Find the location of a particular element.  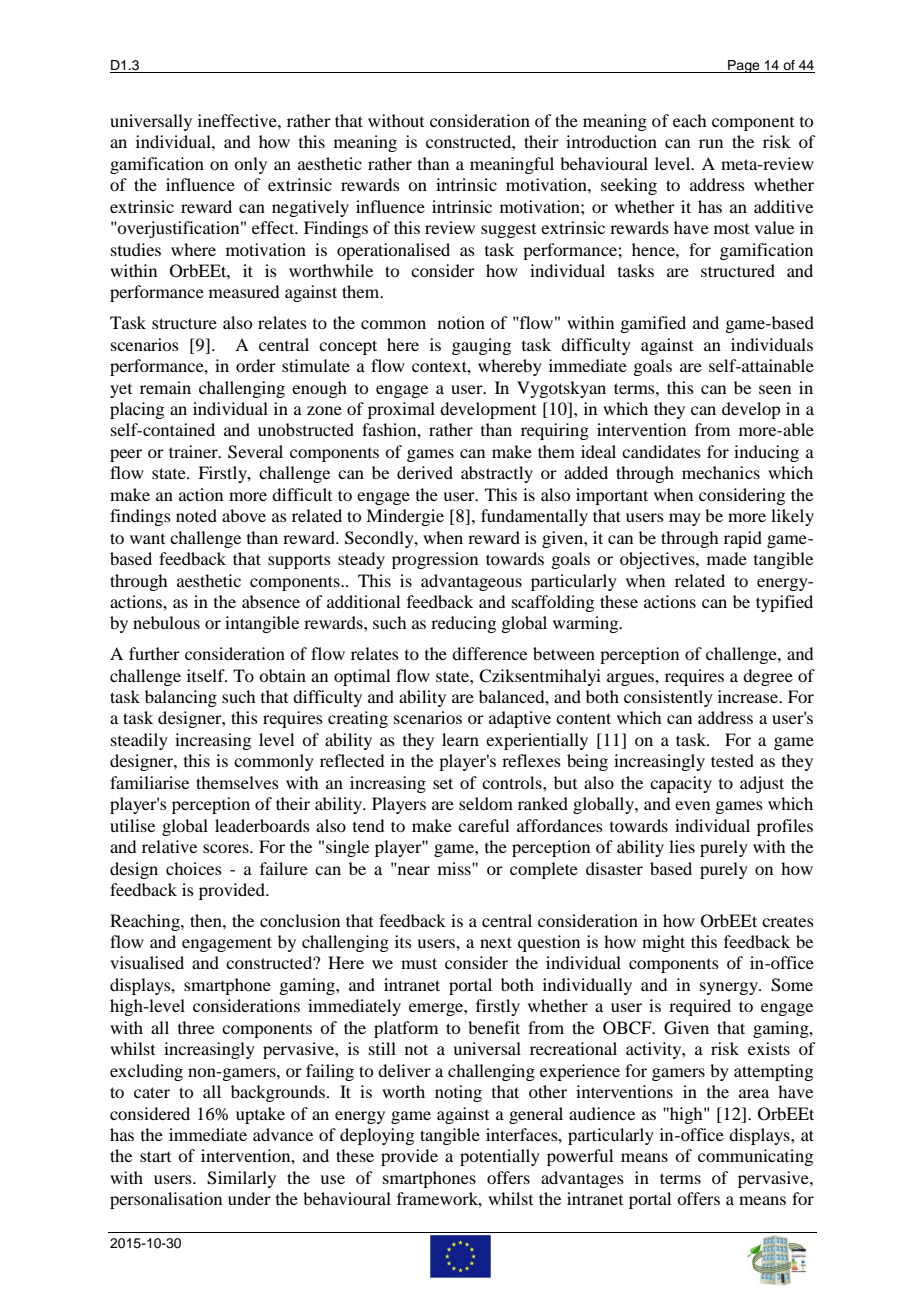

reducing is located at coordinates (463, 624).
